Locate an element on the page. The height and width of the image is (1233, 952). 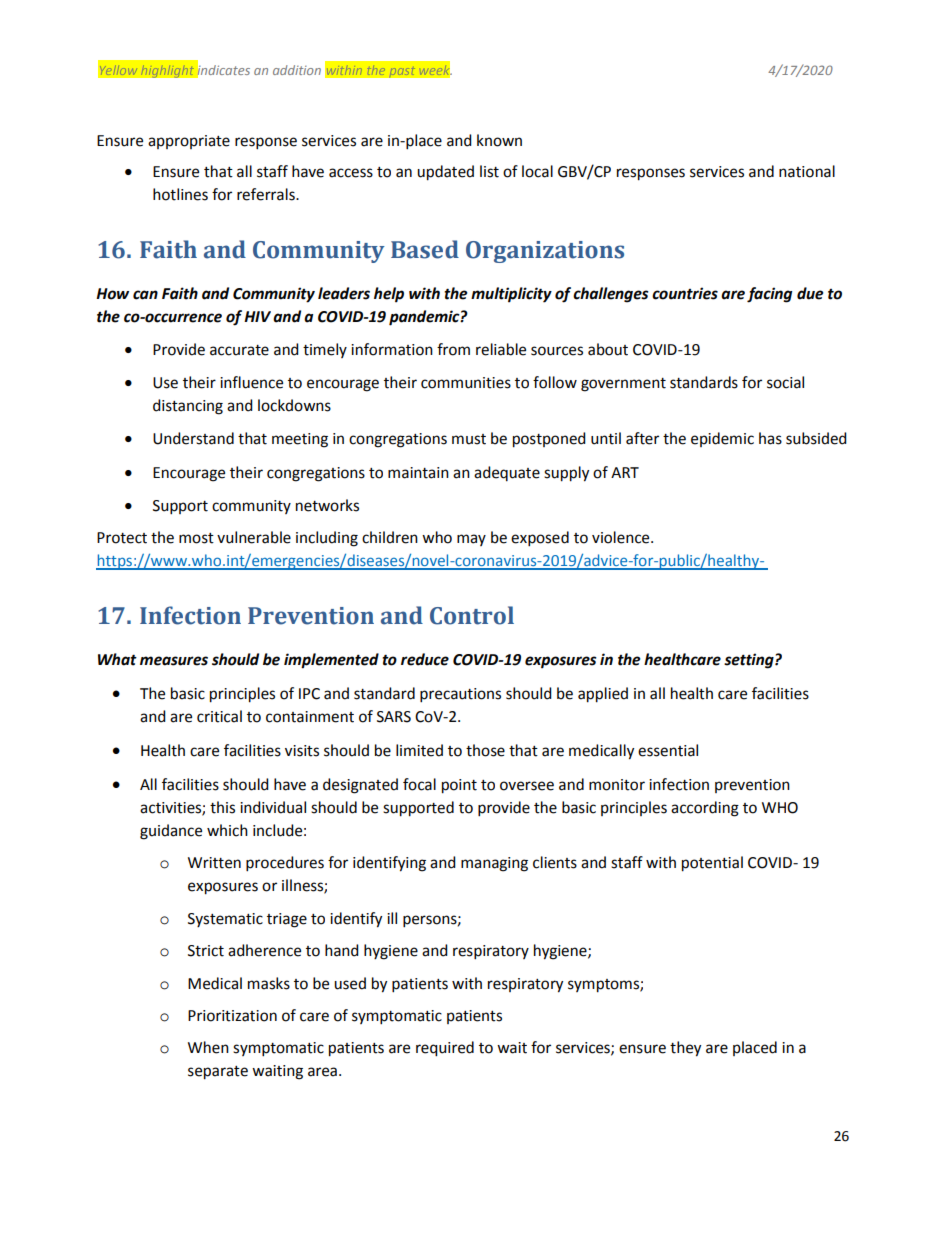
point is located at coordinates (459, 786).
